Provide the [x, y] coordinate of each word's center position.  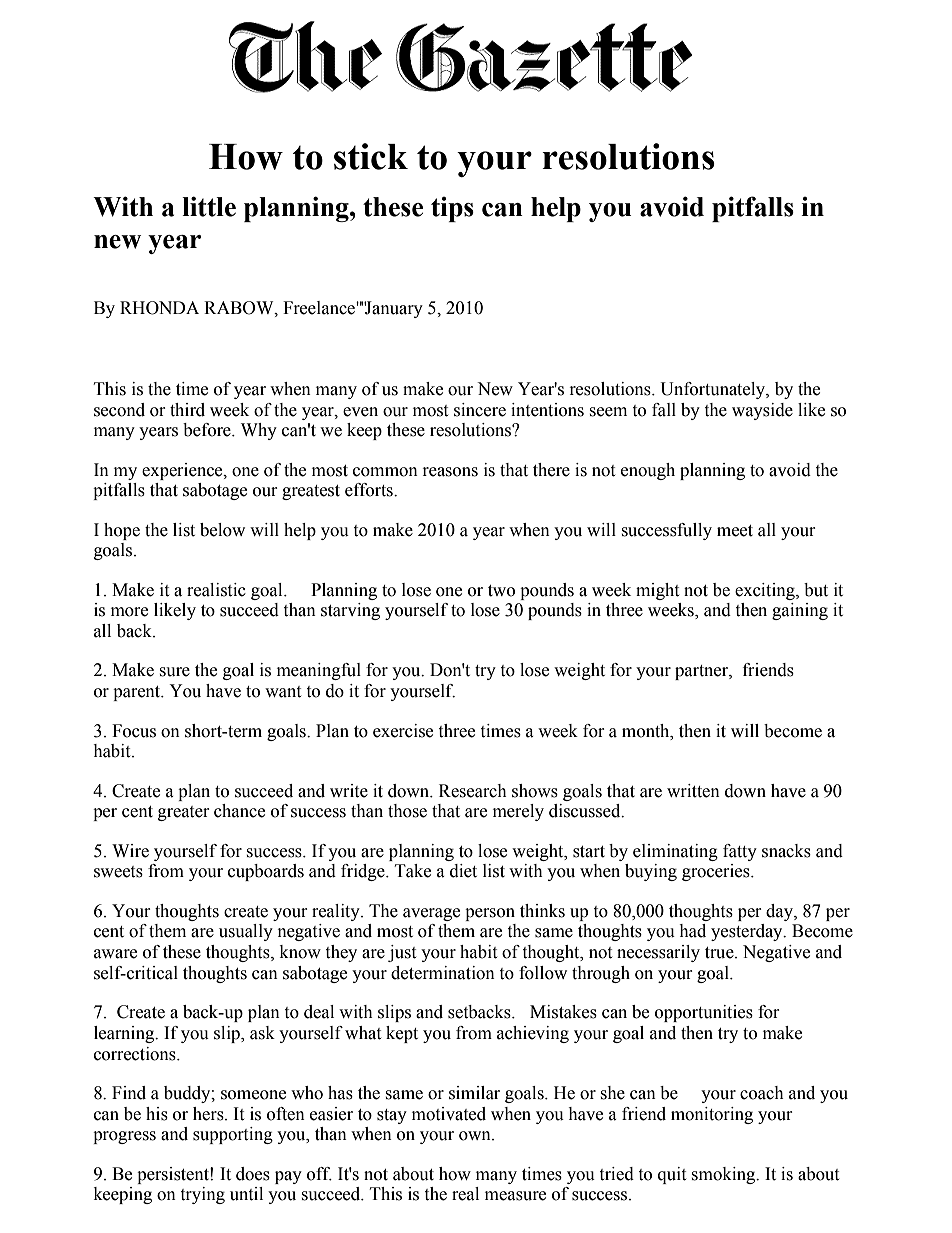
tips [452, 209]
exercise [403, 731]
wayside [762, 411]
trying [202, 1195]
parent [138, 693]
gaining [800, 611]
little [209, 206]
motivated [449, 1114]
